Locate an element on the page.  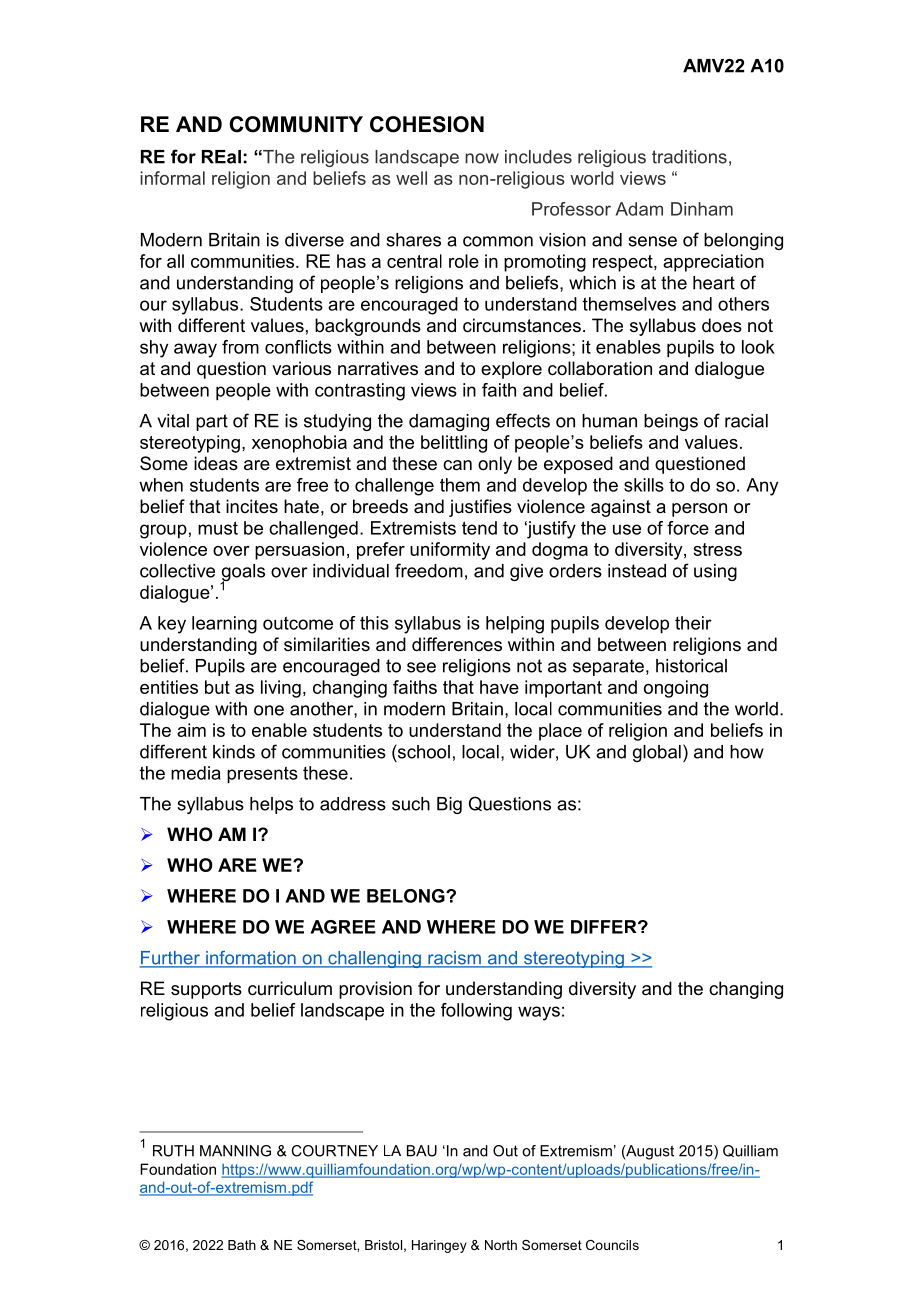
ongoing is located at coordinates (676, 689).
